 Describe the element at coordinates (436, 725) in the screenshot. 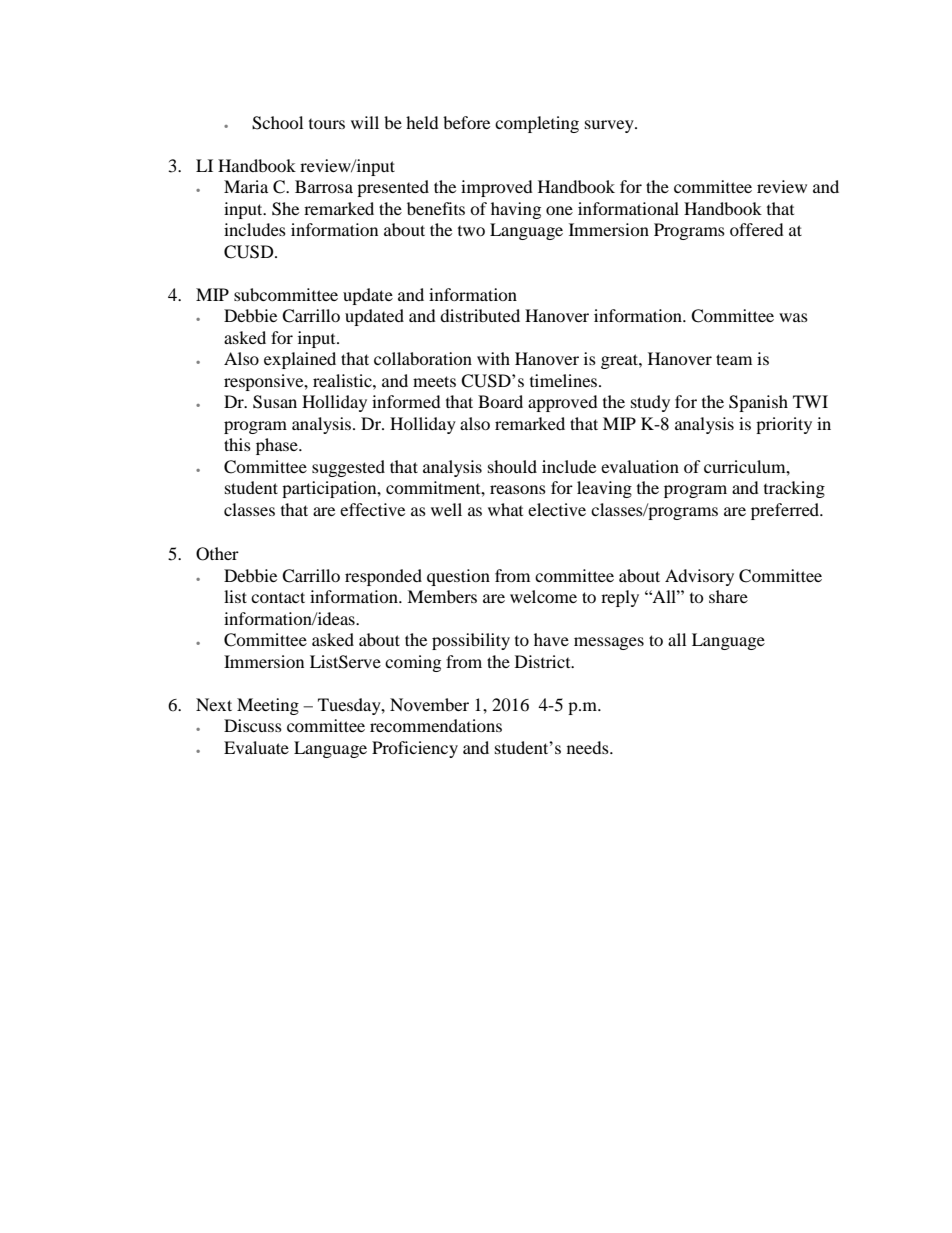

I see `recommendations` at that location.
